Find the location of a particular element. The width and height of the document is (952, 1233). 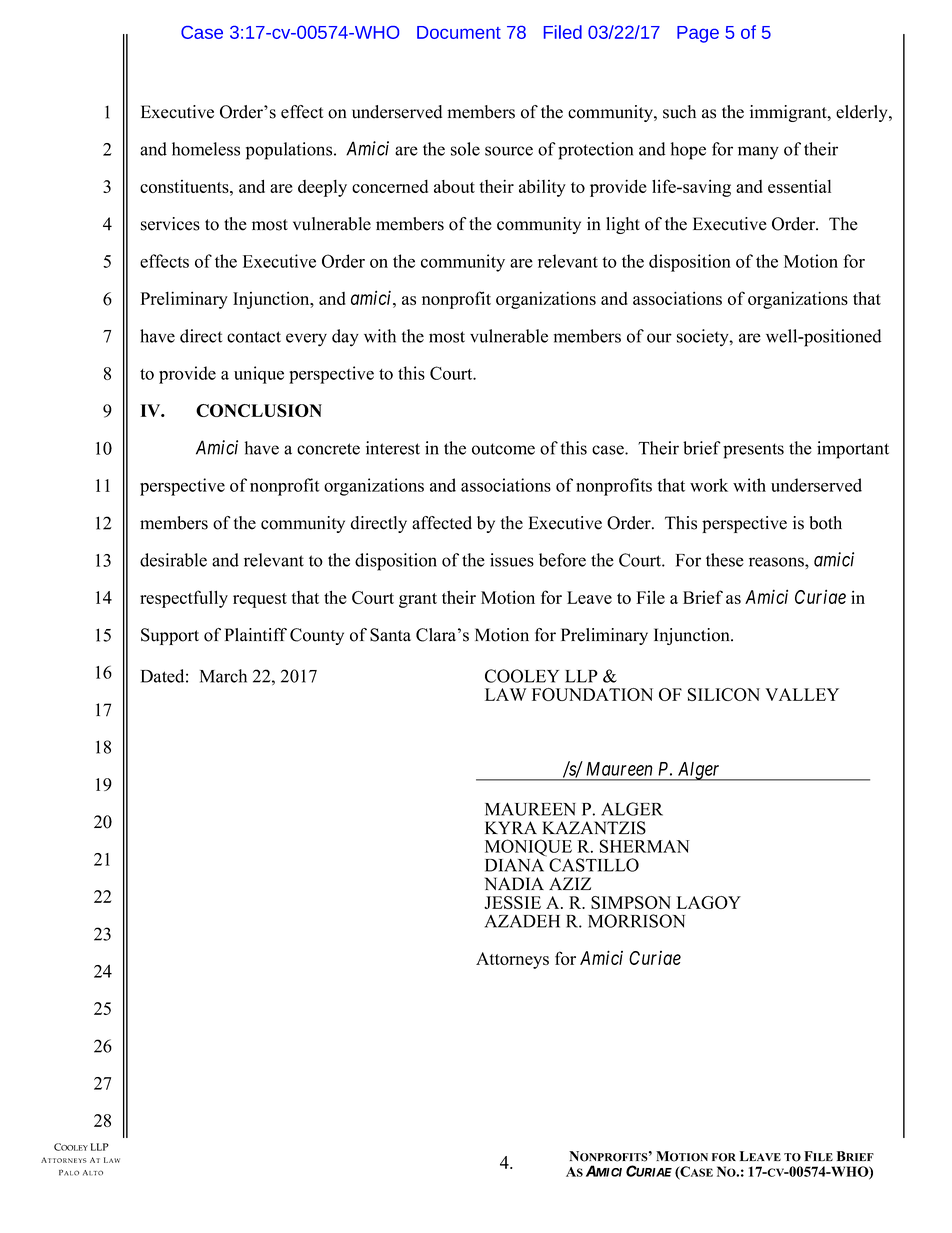

outcome is located at coordinates (503, 449).
